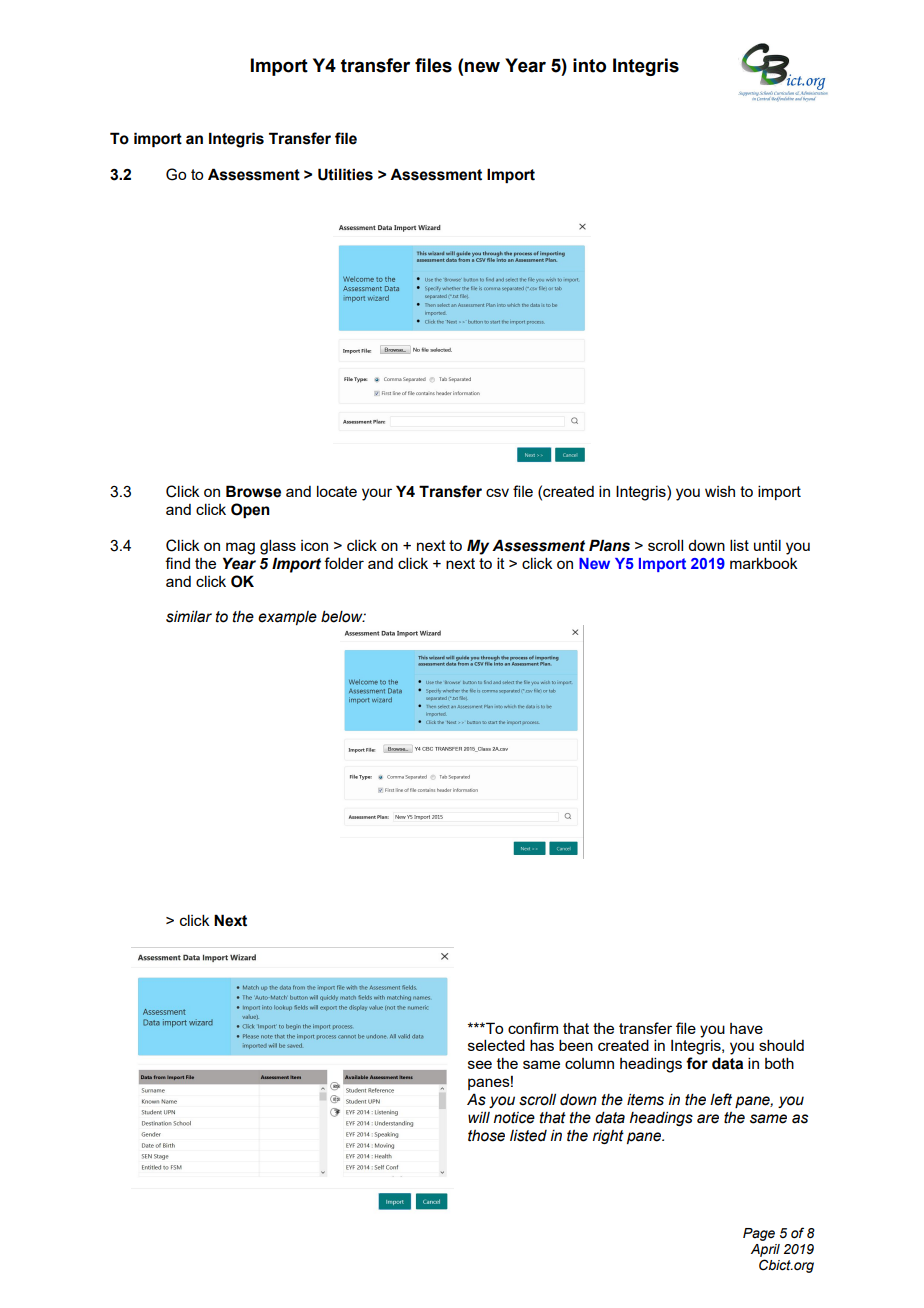 The image size is (924, 1308). What do you see at coordinates (486, 1136) in the image?
I see `those` at bounding box center [486, 1136].
